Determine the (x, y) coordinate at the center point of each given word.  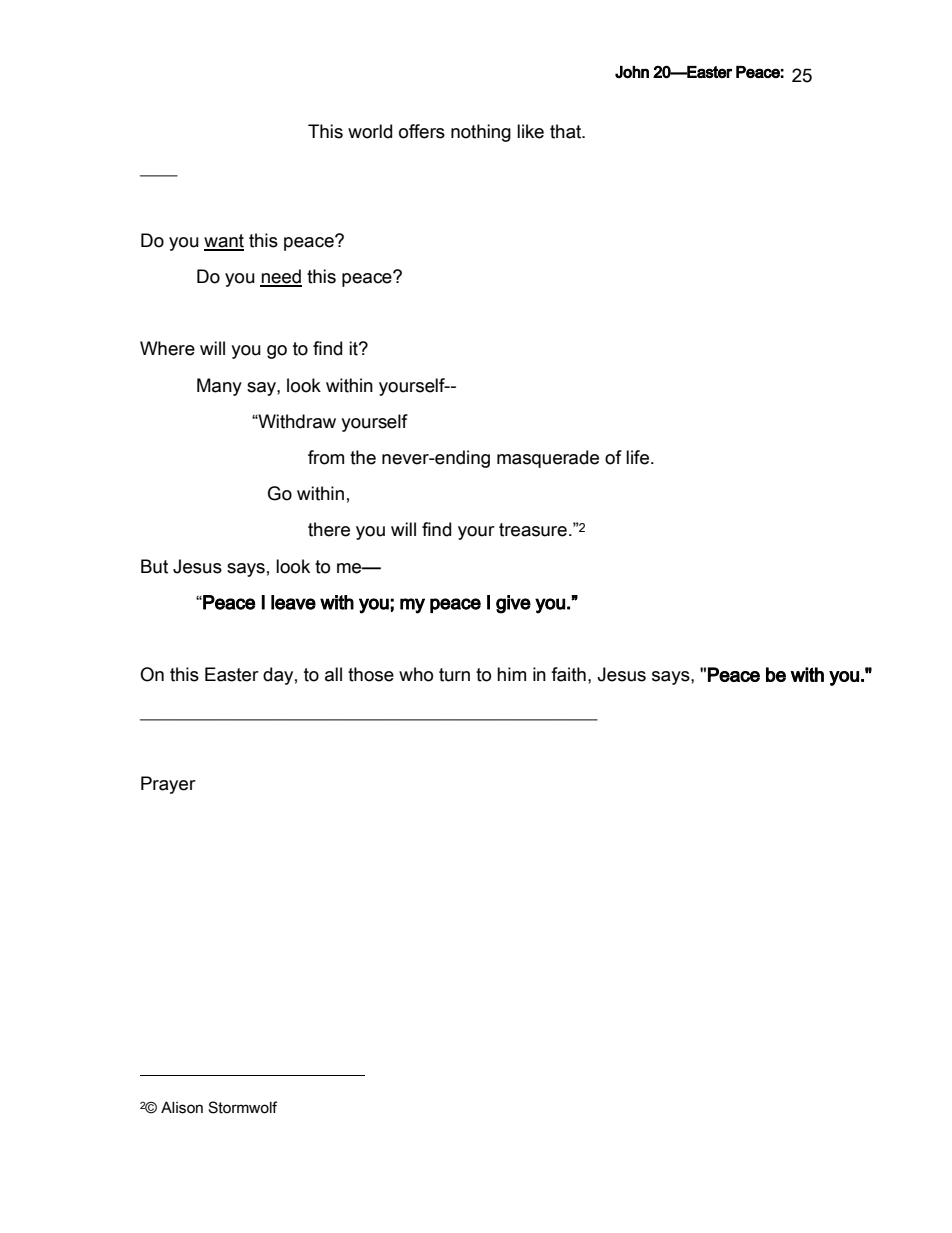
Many (219, 387)
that (567, 131)
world (370, 131)
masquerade (548, 459)
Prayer (168, 785)
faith (568, 674)
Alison (182, 1107)
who (416, 674)
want (224, 242)
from (326, 457)
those (371, 674)
